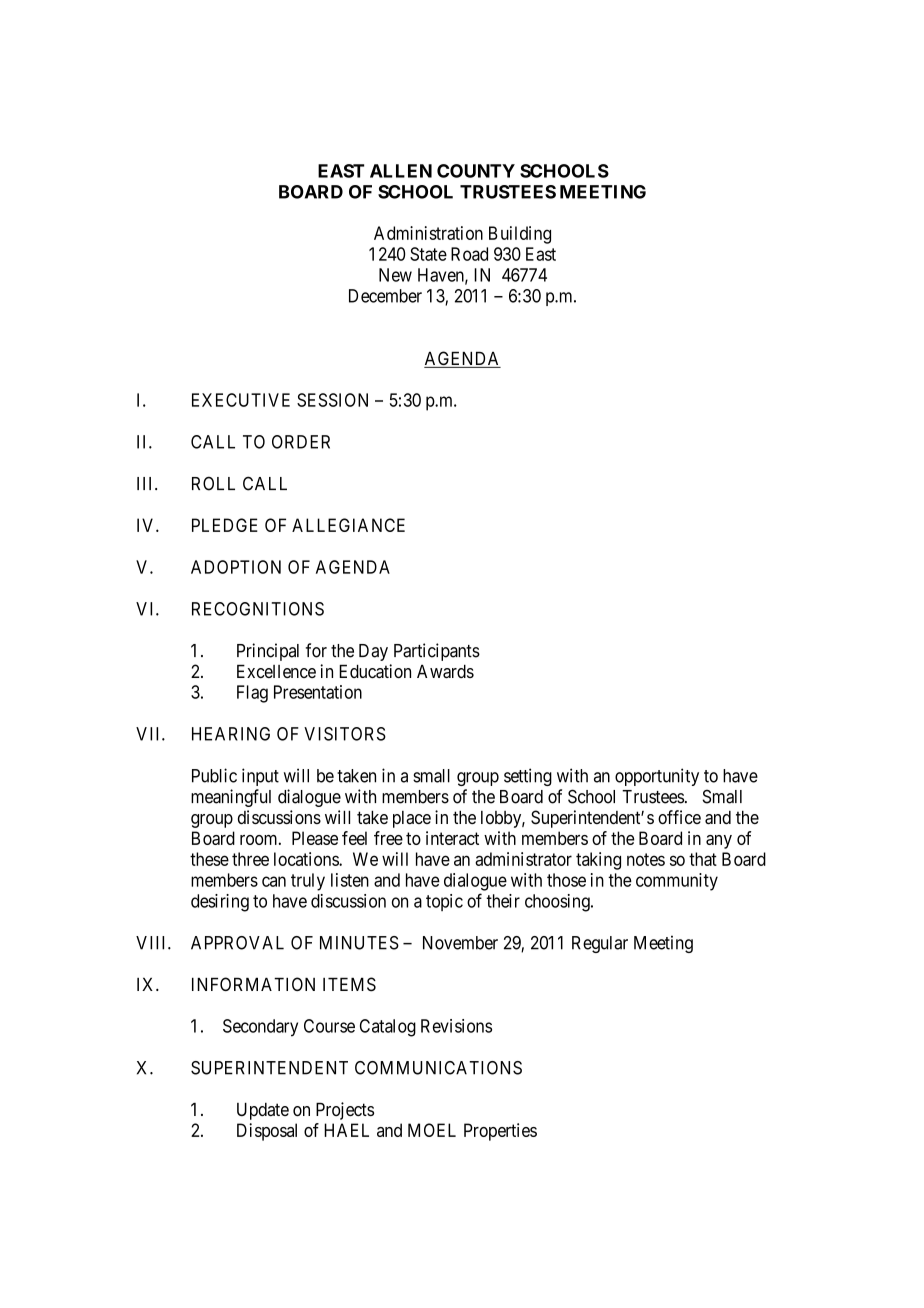  I want to click on Principal, so click(268, 652).
